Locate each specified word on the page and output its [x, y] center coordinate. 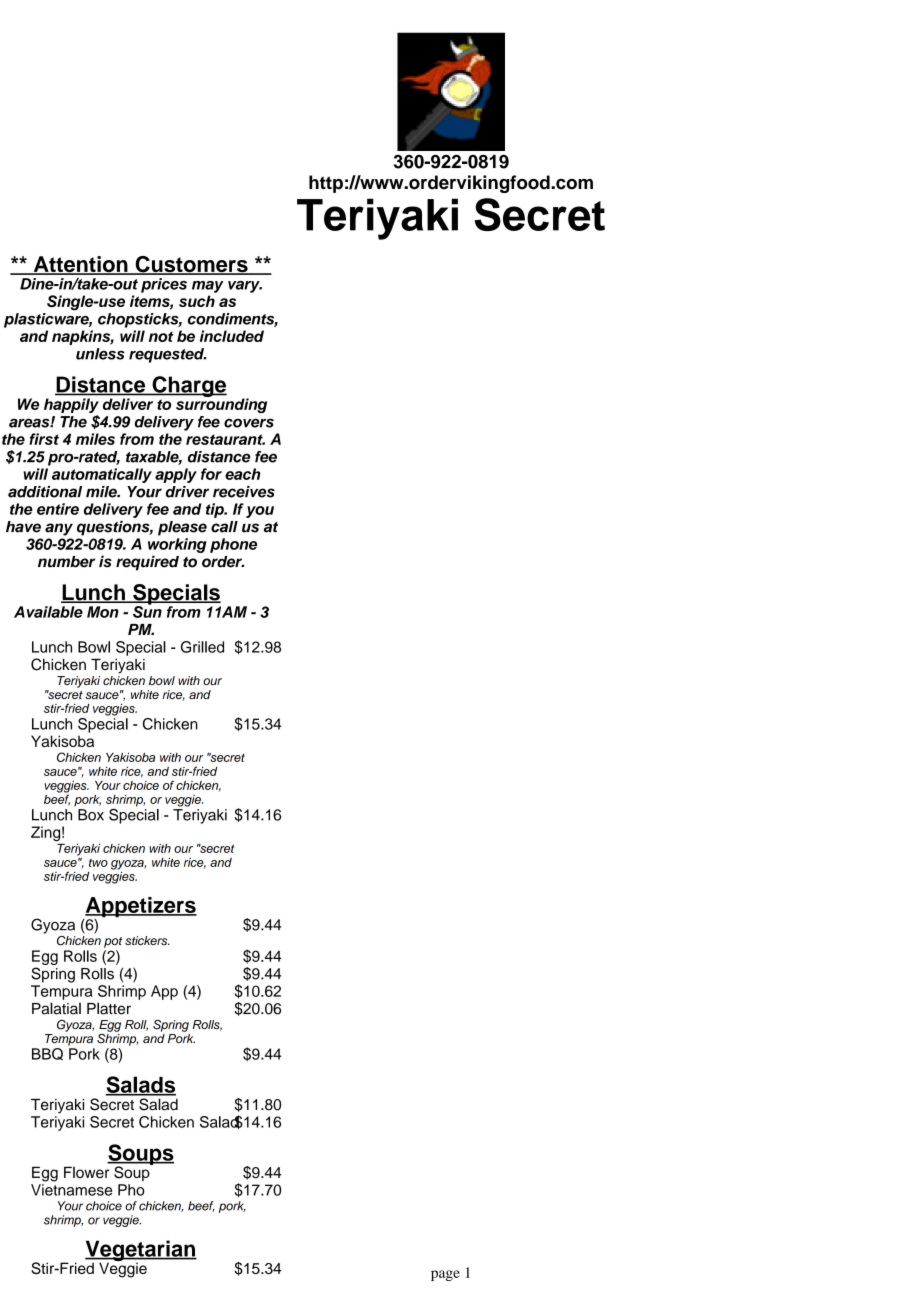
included [232, 336]
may [208, 287]
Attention [80, 265]
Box [91, 815]
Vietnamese [71, 1190]
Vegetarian [141, 1252]
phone [233, 545]
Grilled [202, 647]
